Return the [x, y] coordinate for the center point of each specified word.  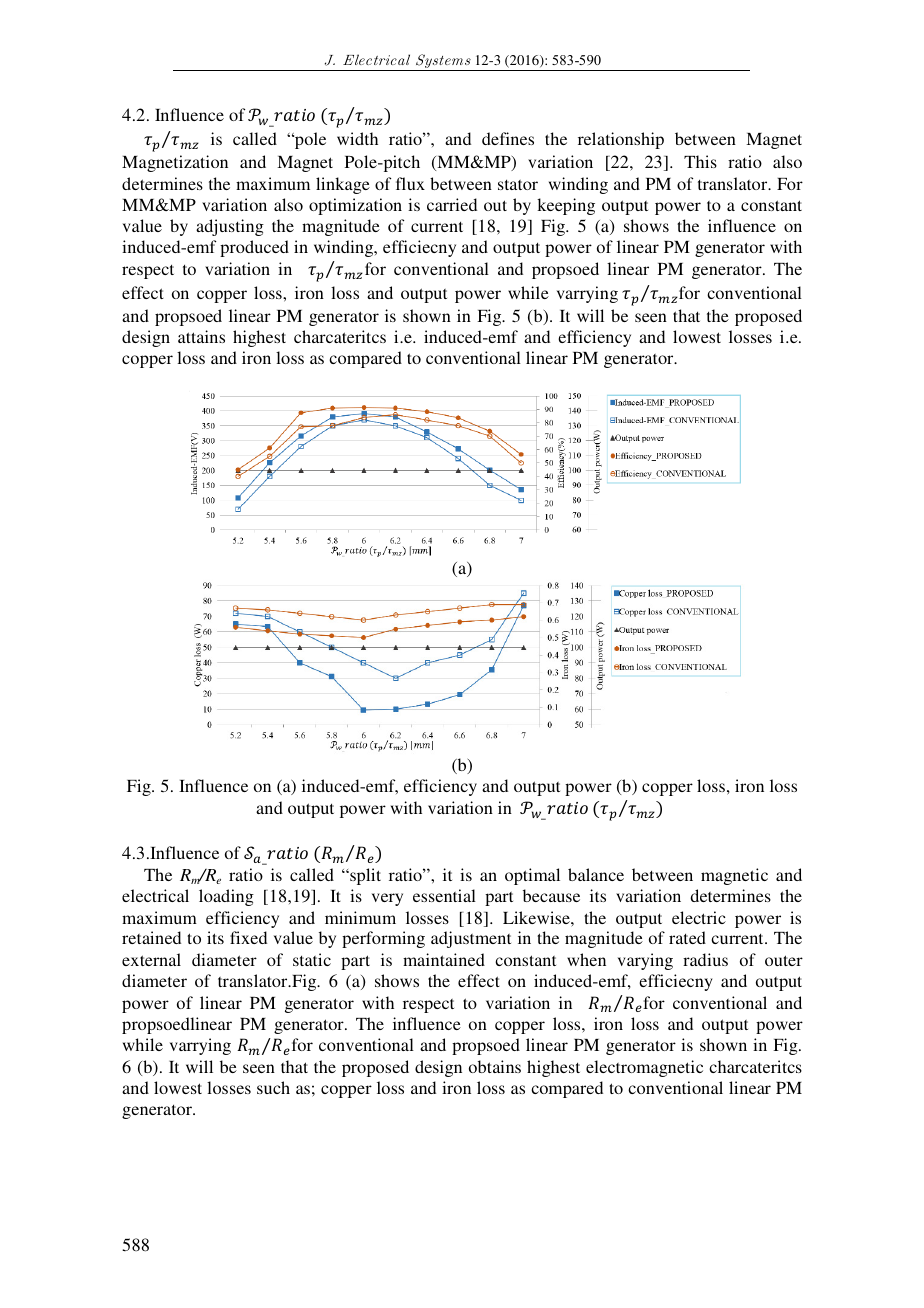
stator [518, 185]
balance [596, 874]
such [273, 1087]
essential [444, 895]
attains [201, 336]
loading [226, 897]
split [364, 876]
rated [687, 937]
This [700, 161]
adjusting [230, 227]
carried [452, 204]
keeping [566, 206]
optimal [532, 876]
